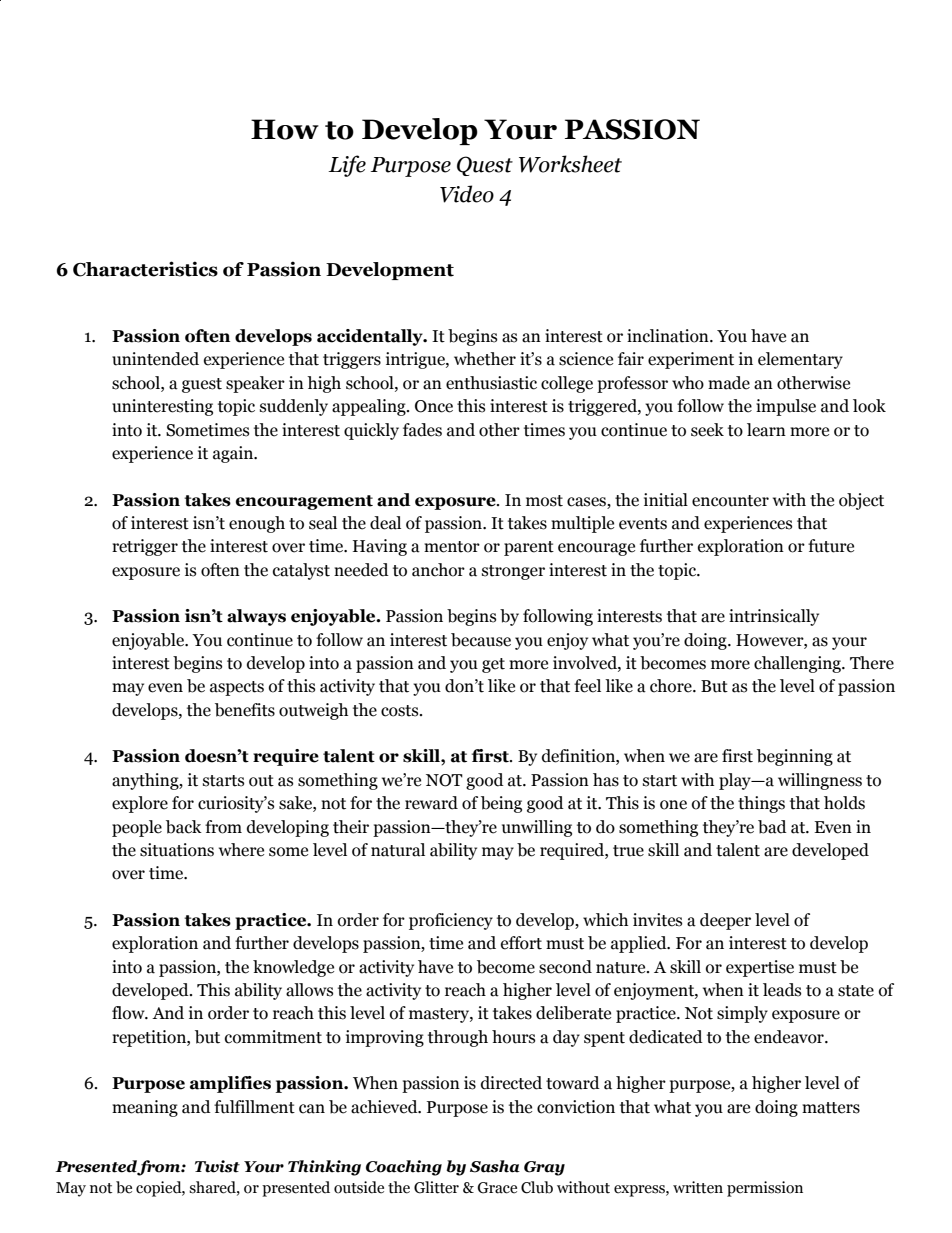  What do you see at coordinates (521, 943) in the screenshot?
I see `effort` at bounding box center [521, 943].
